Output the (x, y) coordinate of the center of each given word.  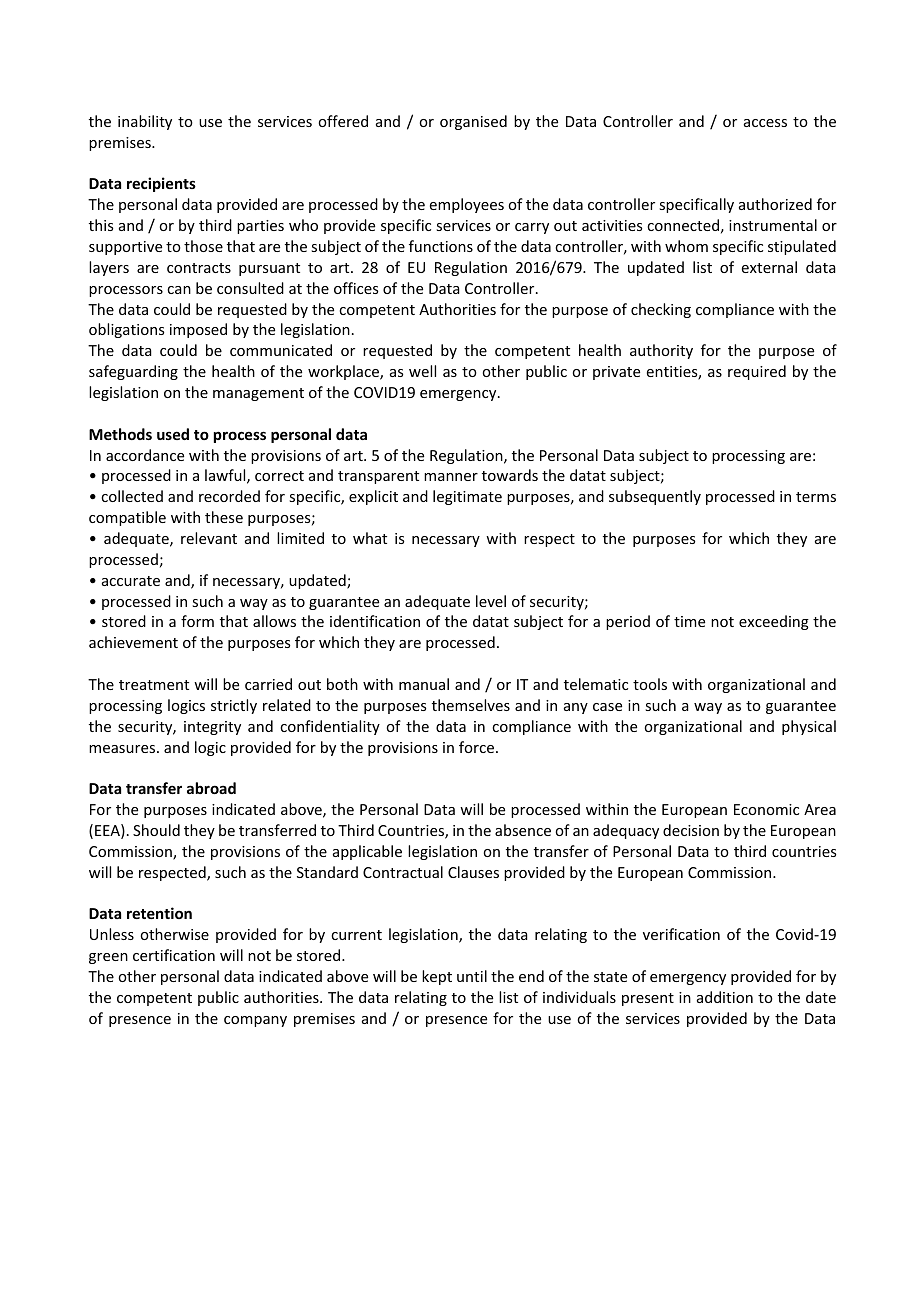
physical (809, 727)
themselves (471, 705)
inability (145, 122)
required (757, 372)
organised (473, 122)
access (765, 123)
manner (451, 477)
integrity (212, 728)
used (173, 434)
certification (174, 955)
